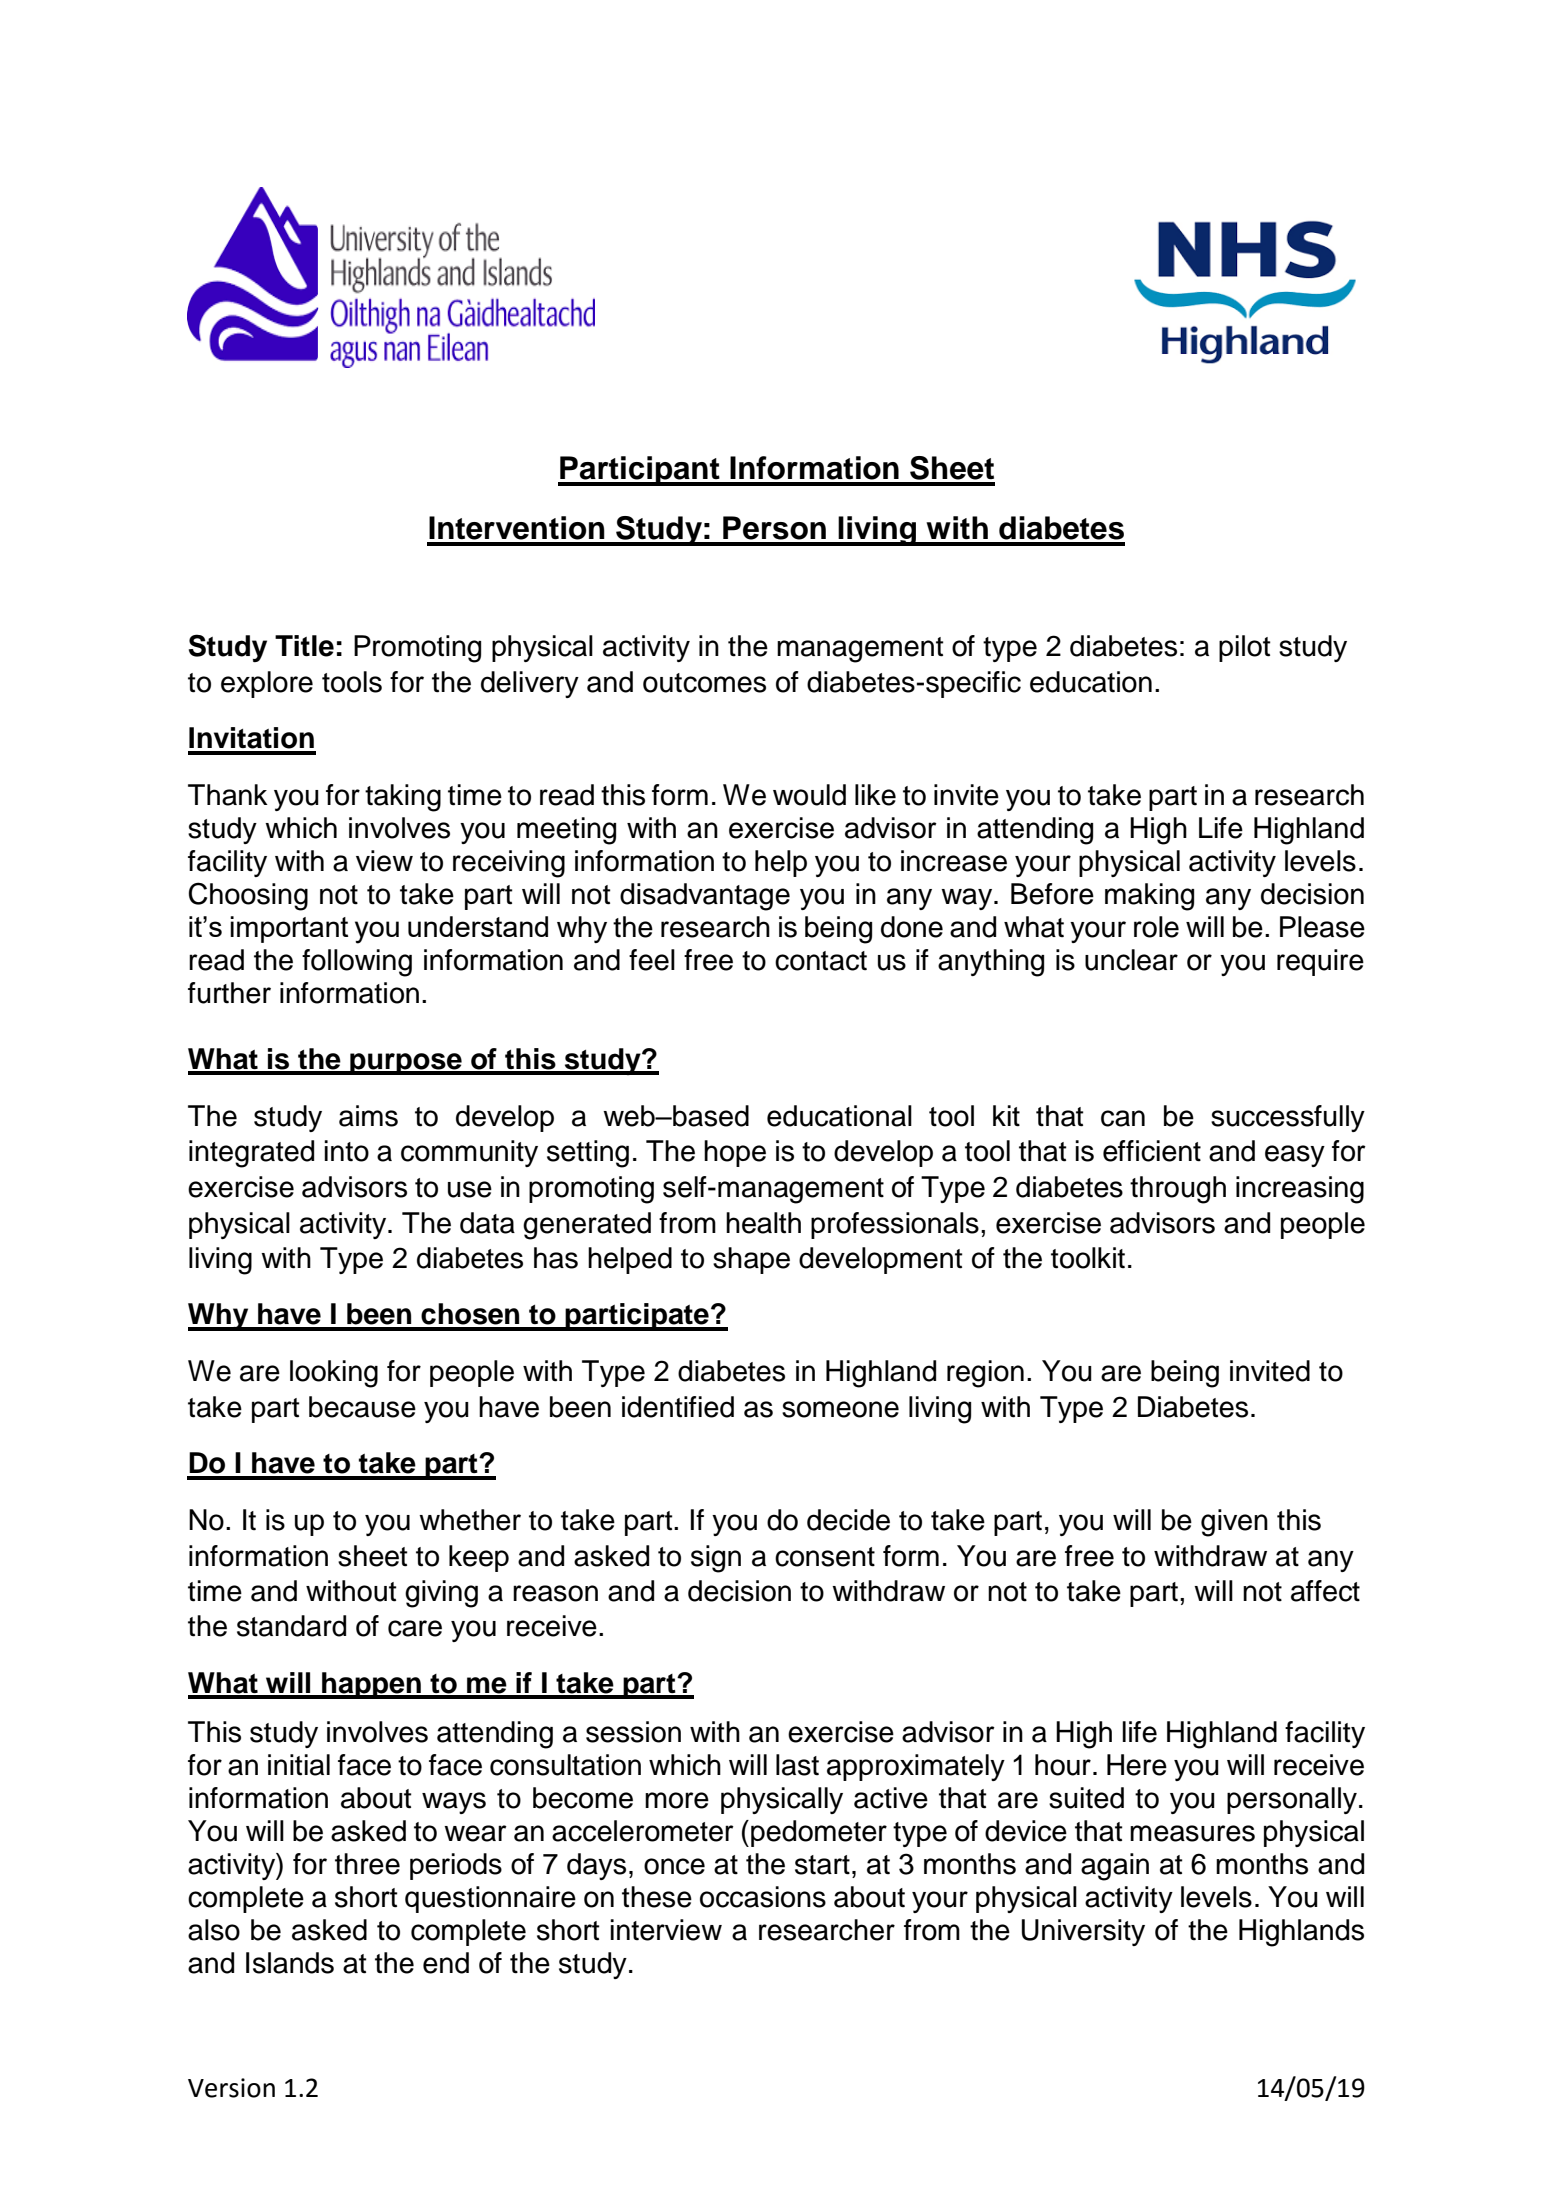  What do you see at coordinates (406, 1064) in the image?
I see `purpose` at bounding box center [406, 1064].
